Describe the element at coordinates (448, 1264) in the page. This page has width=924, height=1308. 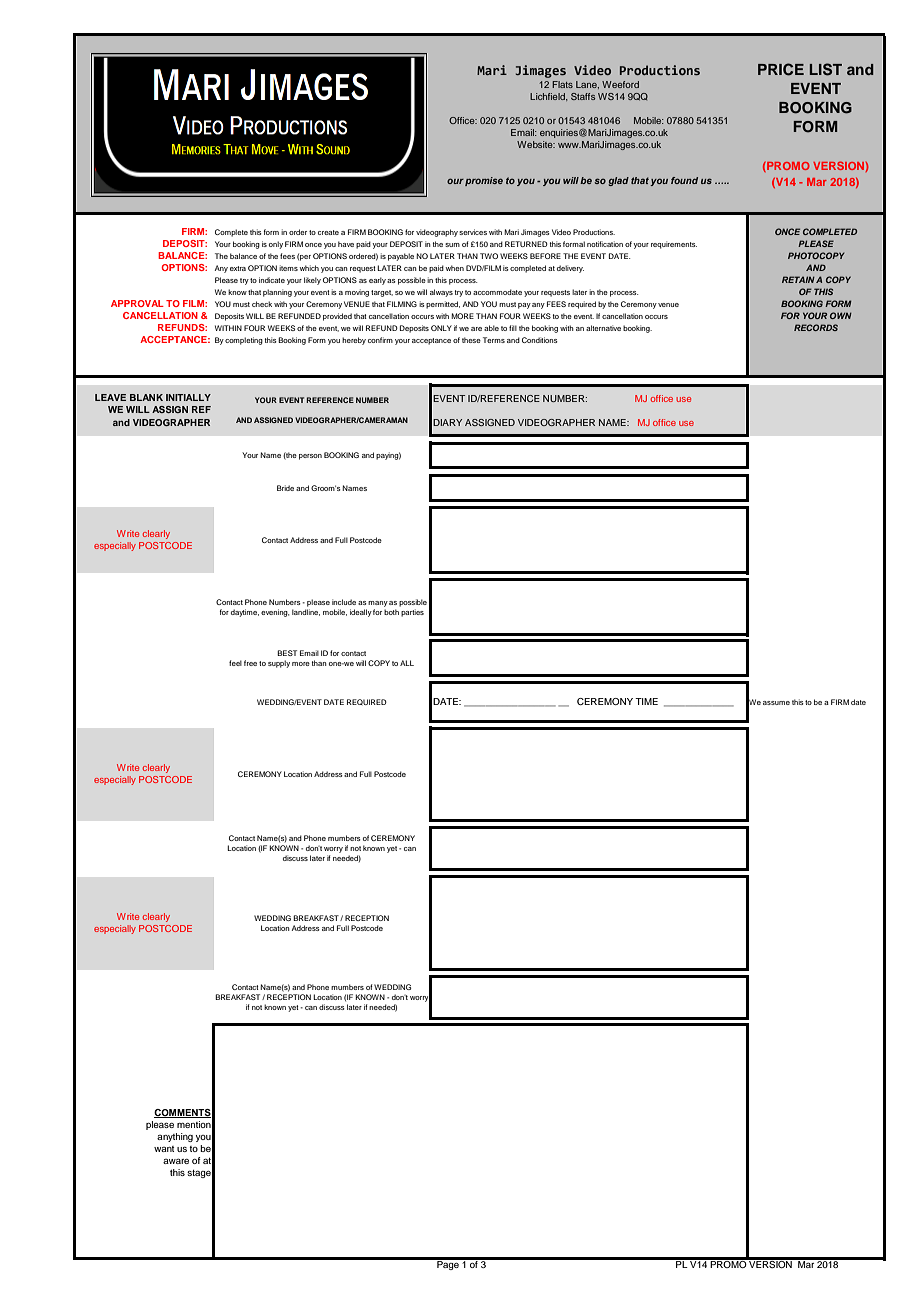
I see `Page` at that location.
